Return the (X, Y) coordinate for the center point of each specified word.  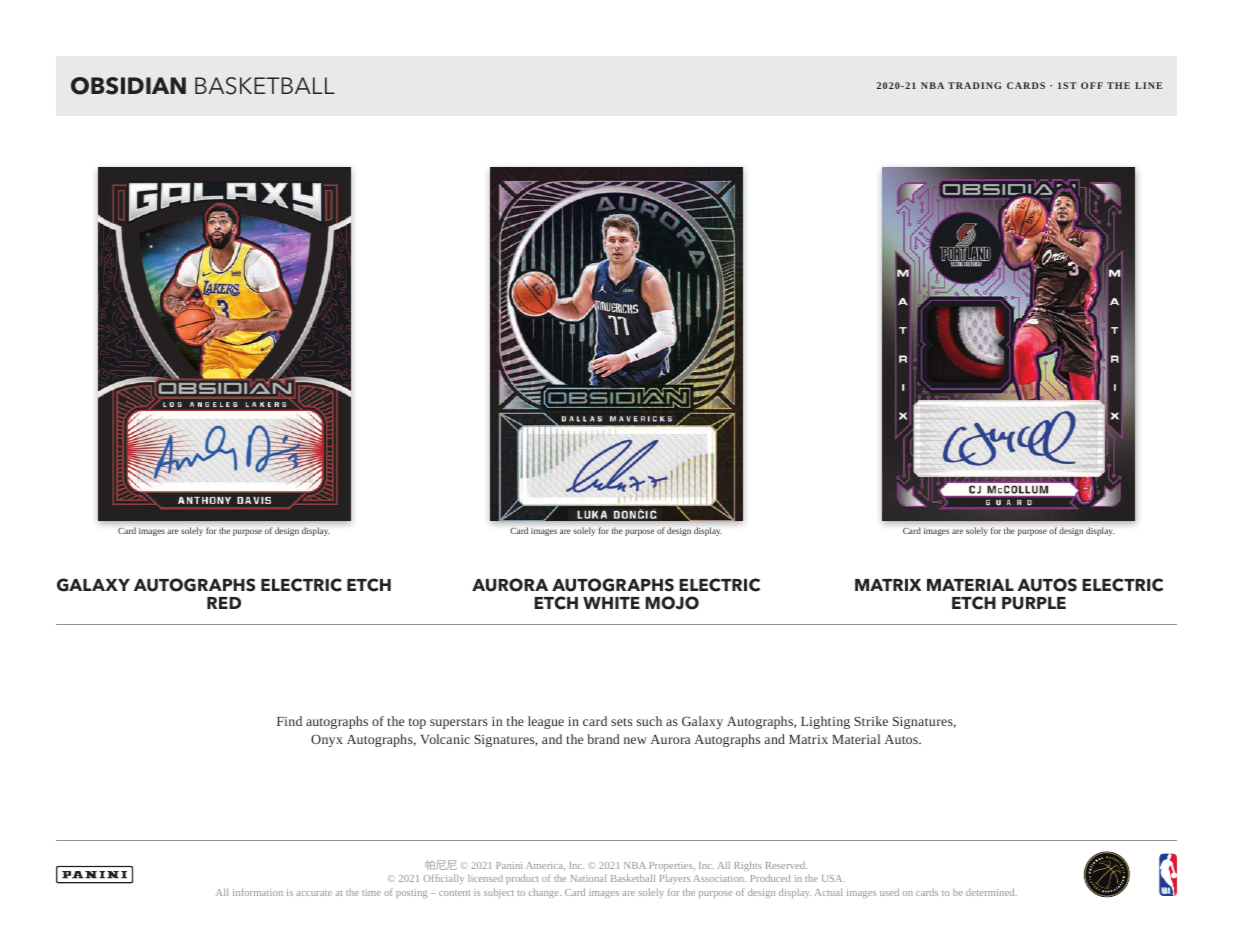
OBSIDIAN (128, 86)
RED (224, 603)
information (258, 892)
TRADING (975, 85)
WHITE (611, 603)
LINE (1148, 85)
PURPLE (1034, 603)
